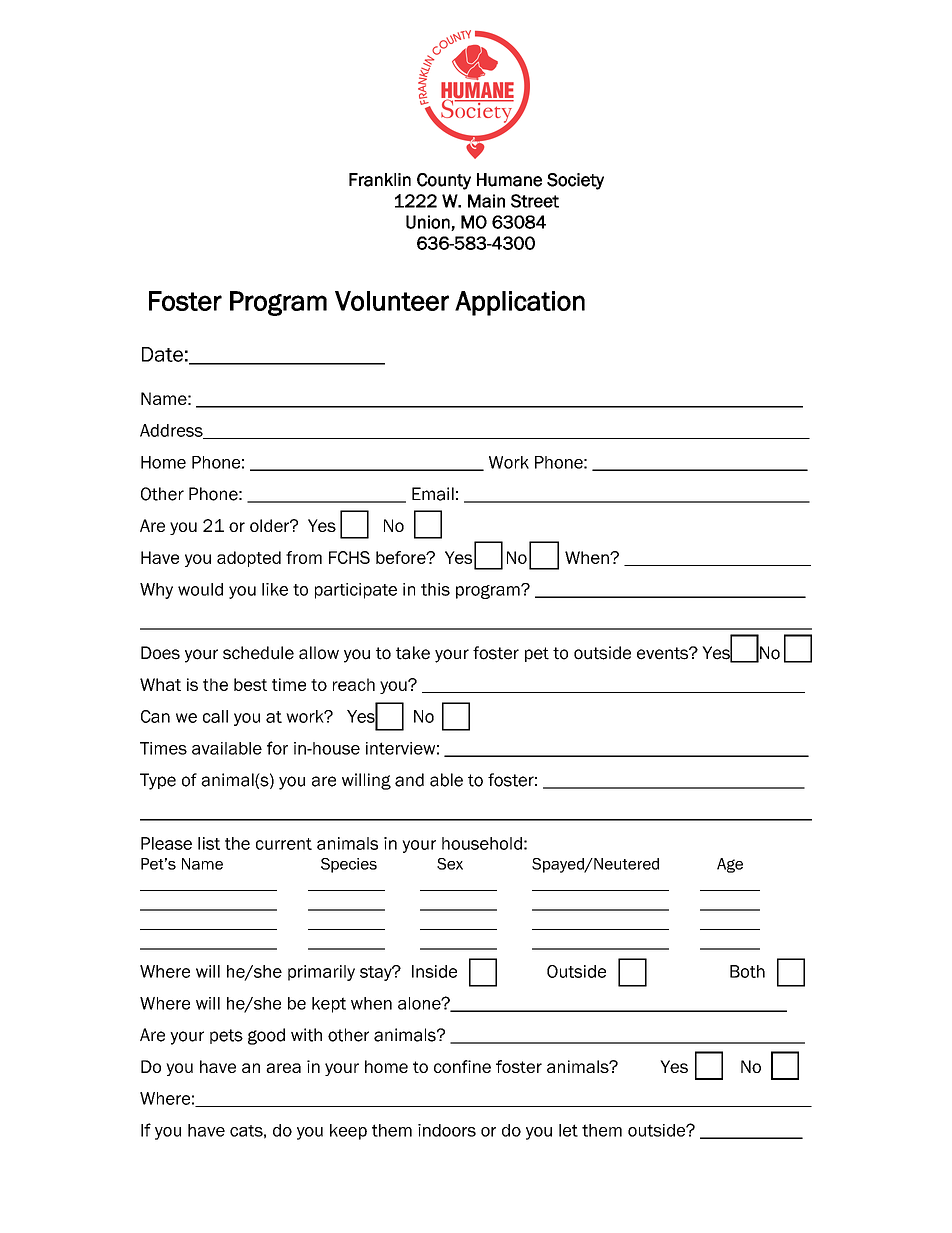  What do you see at coordinates (435, 589) in the page?
I see `this` at bounding box center [435, 589].
